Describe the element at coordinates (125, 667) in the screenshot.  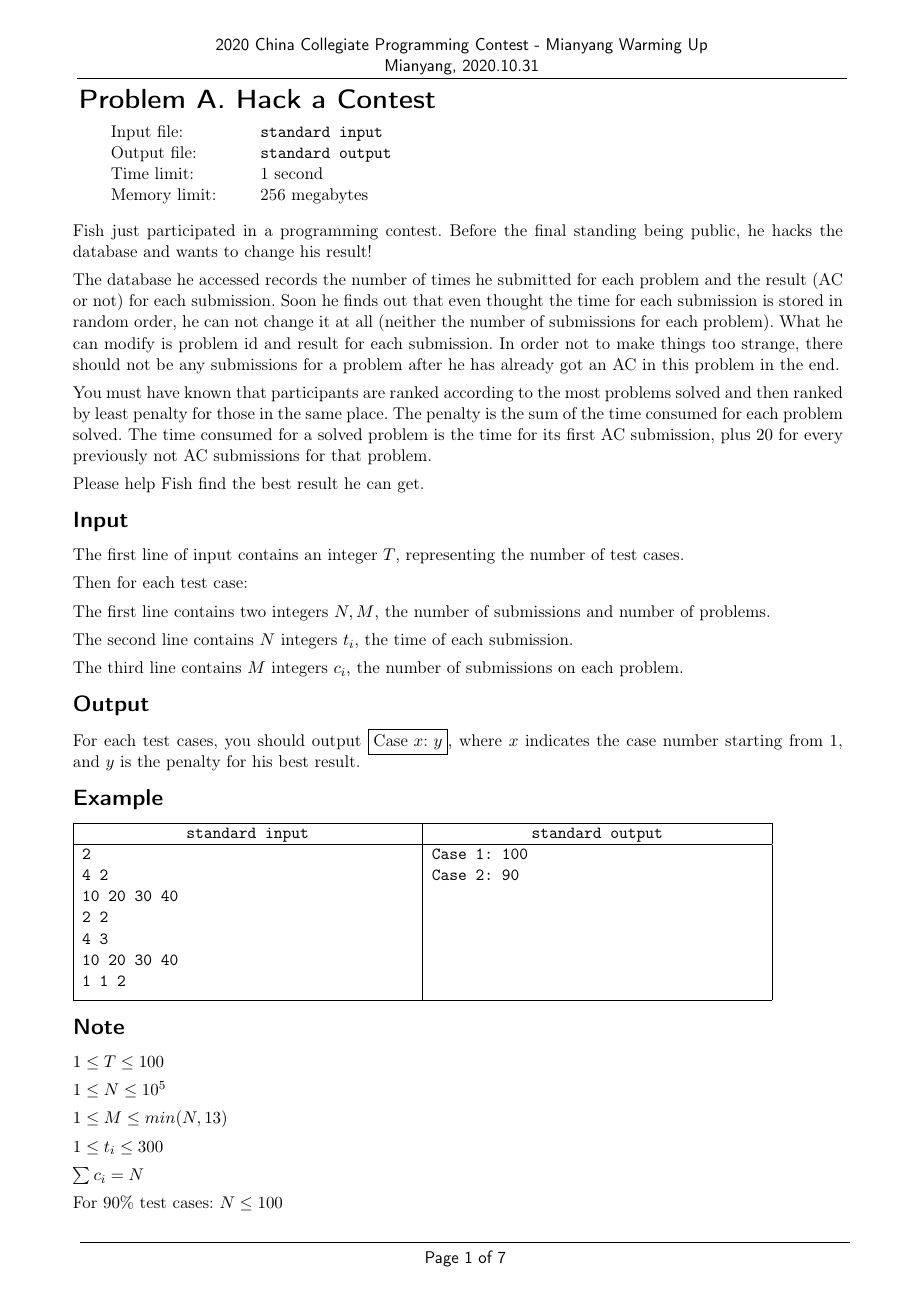
I see `third` at that location.
